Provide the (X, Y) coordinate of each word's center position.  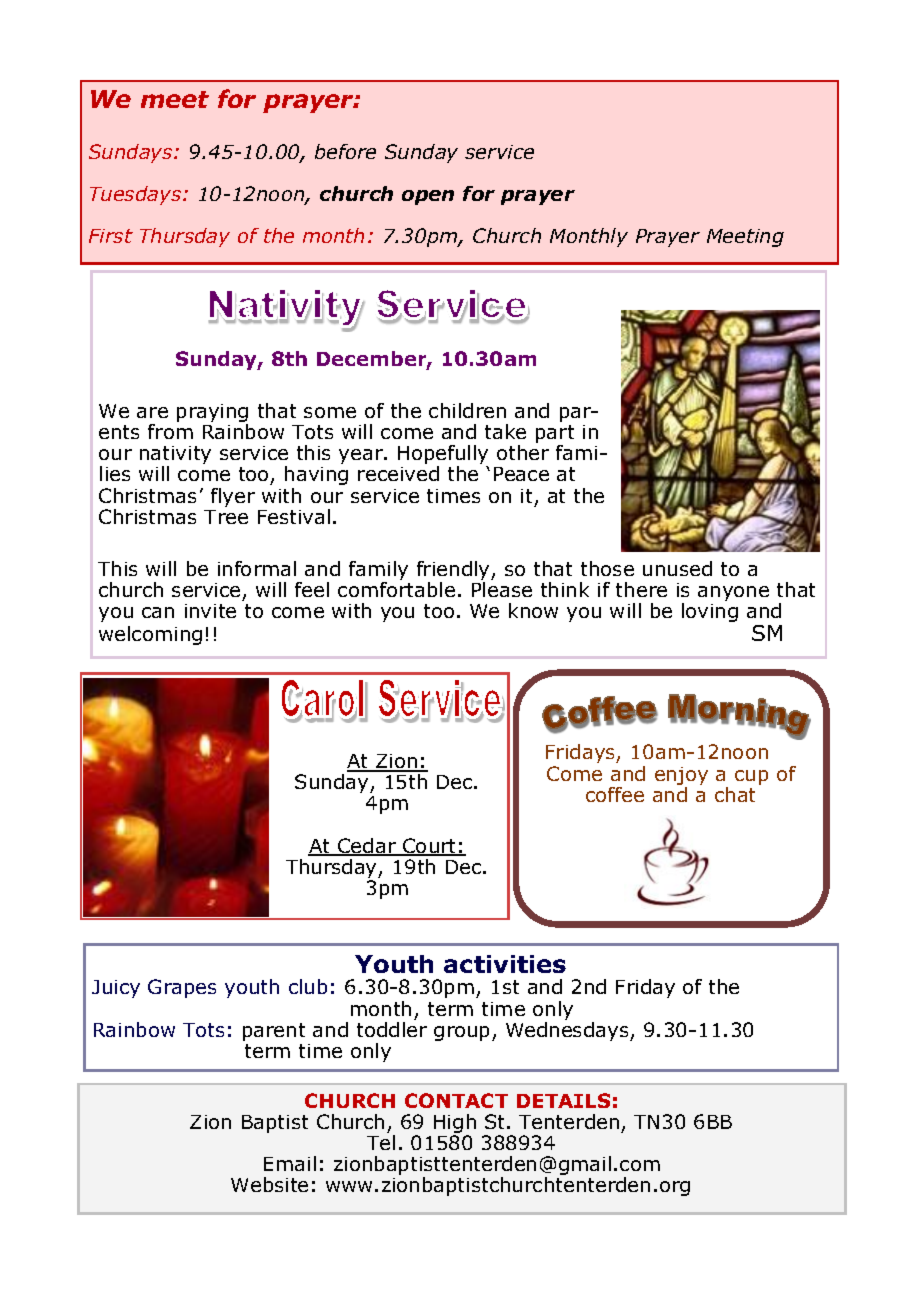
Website (269, 1184)
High (455, 1125)
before (345, 151)
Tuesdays (135, 195)
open (428, 197)
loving (710, 612)
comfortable (396, 588)
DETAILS (563, 1100)
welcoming (150, 635)
